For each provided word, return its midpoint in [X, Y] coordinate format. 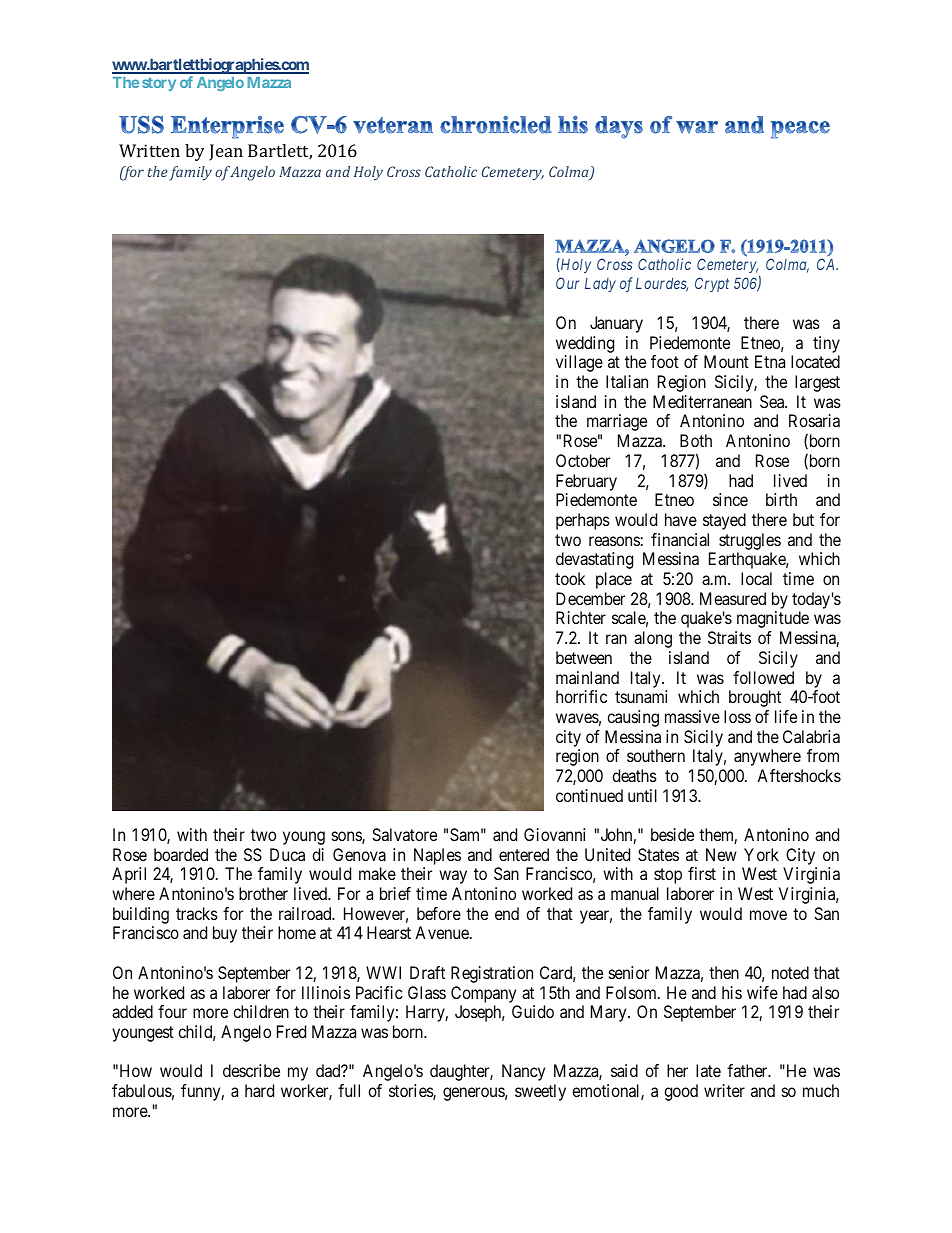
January [616, 324]
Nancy [523, 1072]
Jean [226, 152]
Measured [733, 598]
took [570, 578]
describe [251, 1070]
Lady [600, 285]
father [748, 1070]
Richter [581, 617]
